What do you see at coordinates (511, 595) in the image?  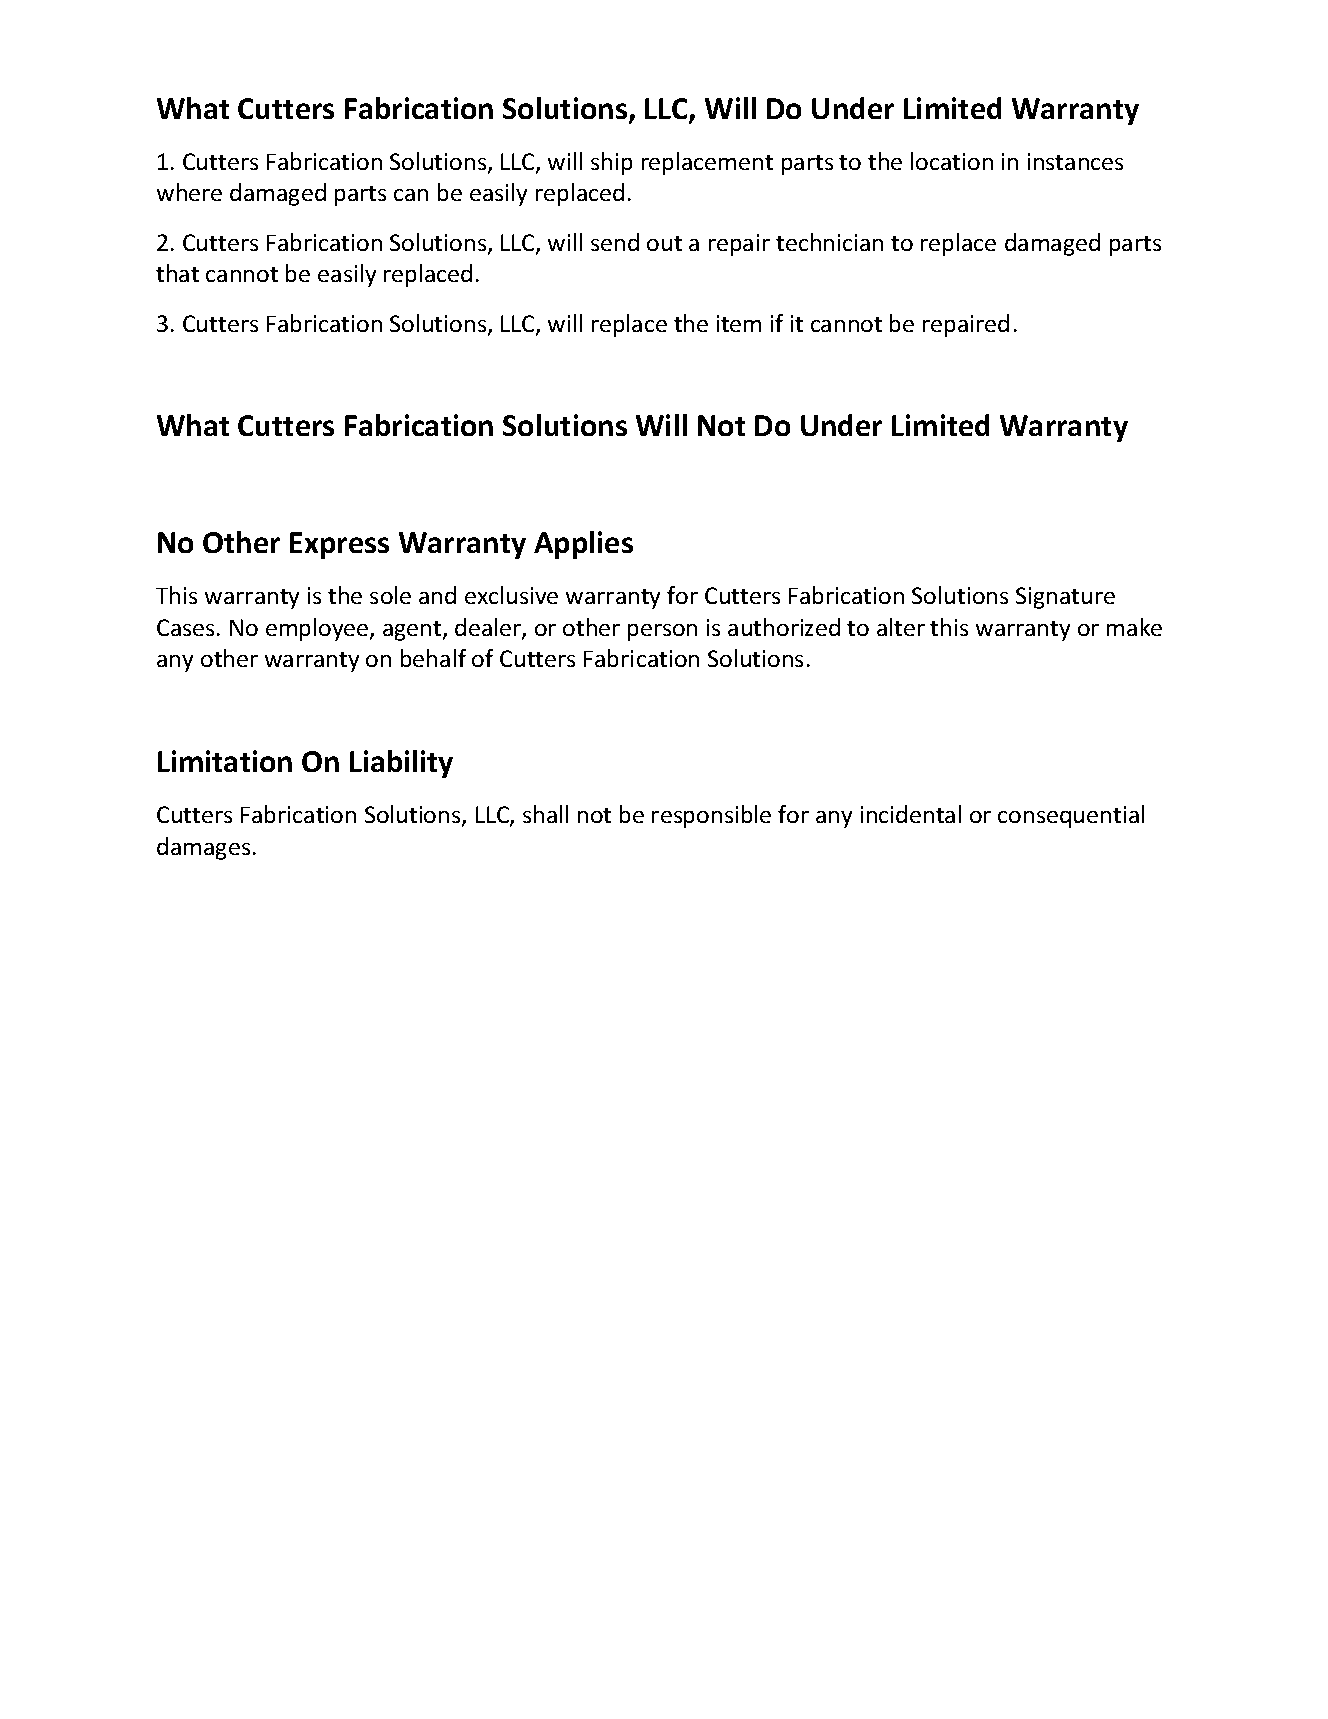 I see `exclusive` at bounding box center [511, 595].
